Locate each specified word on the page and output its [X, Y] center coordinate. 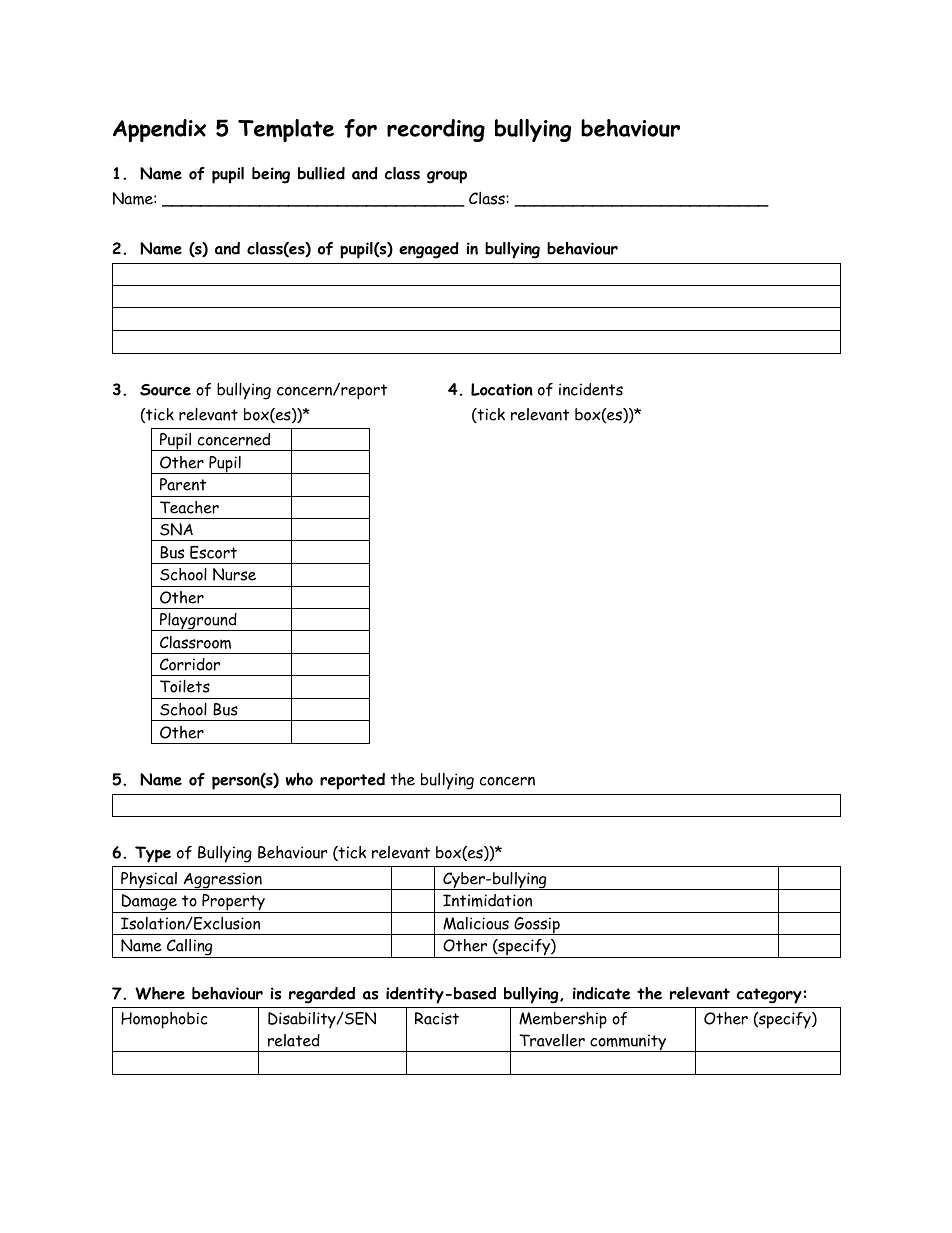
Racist [437, 1018]
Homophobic [164, 1020]
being [271, 175]
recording [436, 130]
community [628, 1043]
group [447, 177]
